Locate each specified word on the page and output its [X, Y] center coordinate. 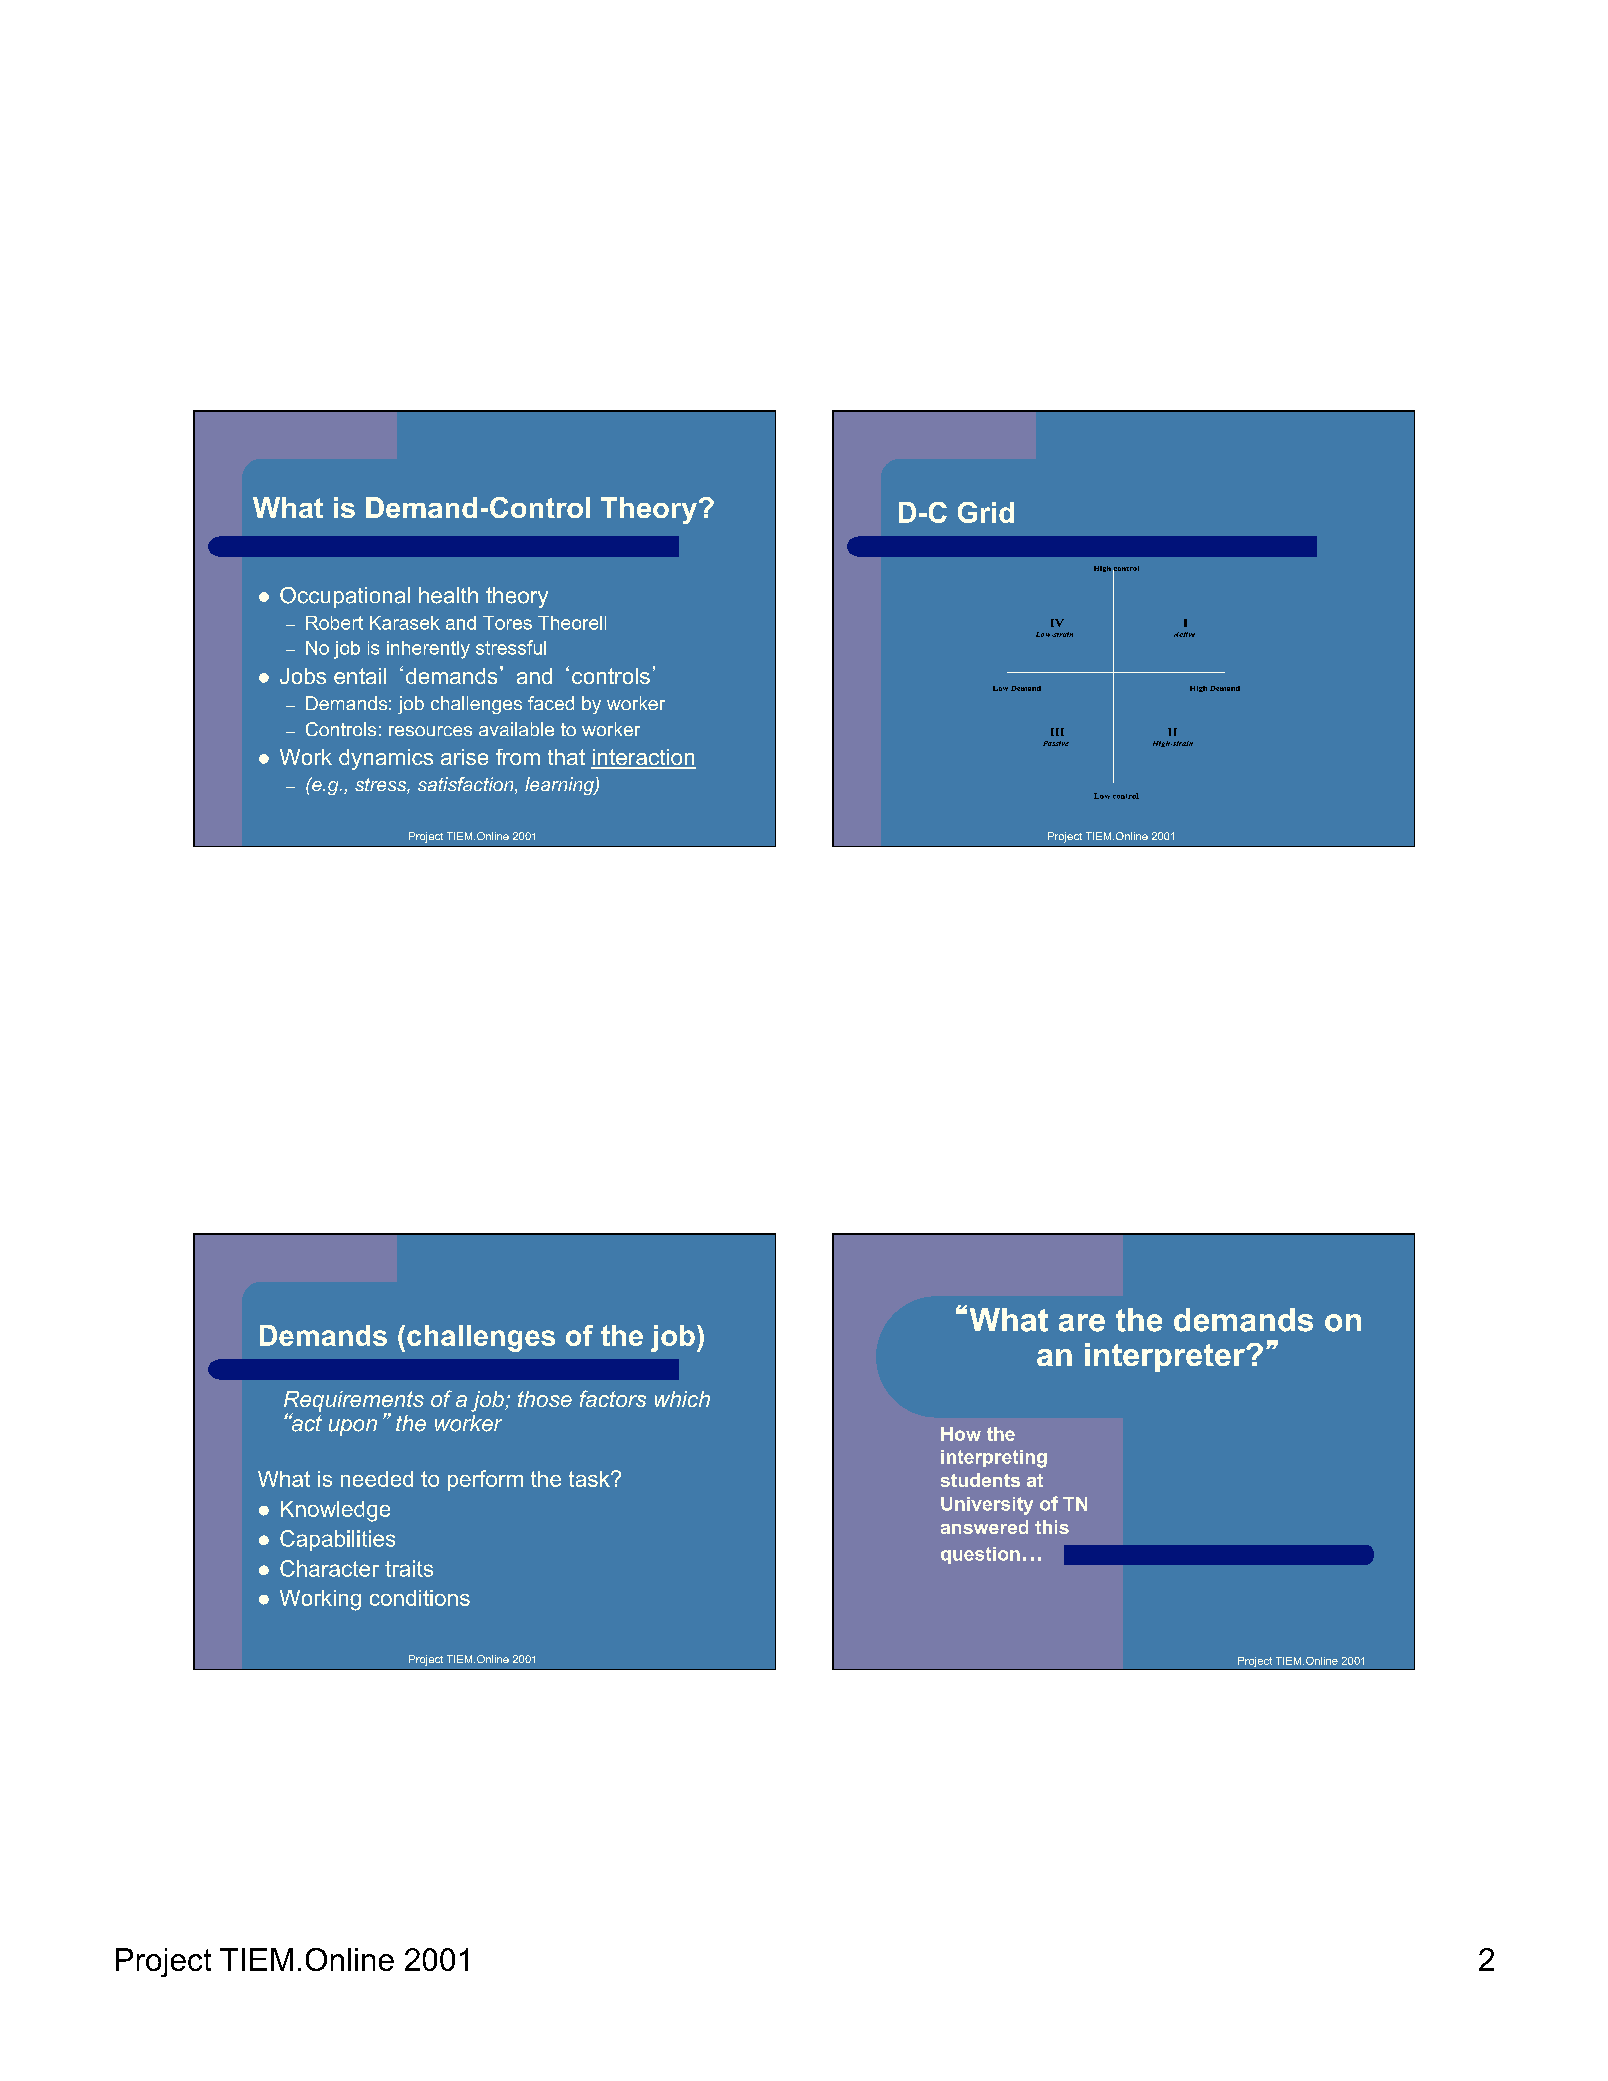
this [1052, 1527]
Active [1184, 634]
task [590, 1479]
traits [409, 1568]
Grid [986, 512]
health [448, 595]
